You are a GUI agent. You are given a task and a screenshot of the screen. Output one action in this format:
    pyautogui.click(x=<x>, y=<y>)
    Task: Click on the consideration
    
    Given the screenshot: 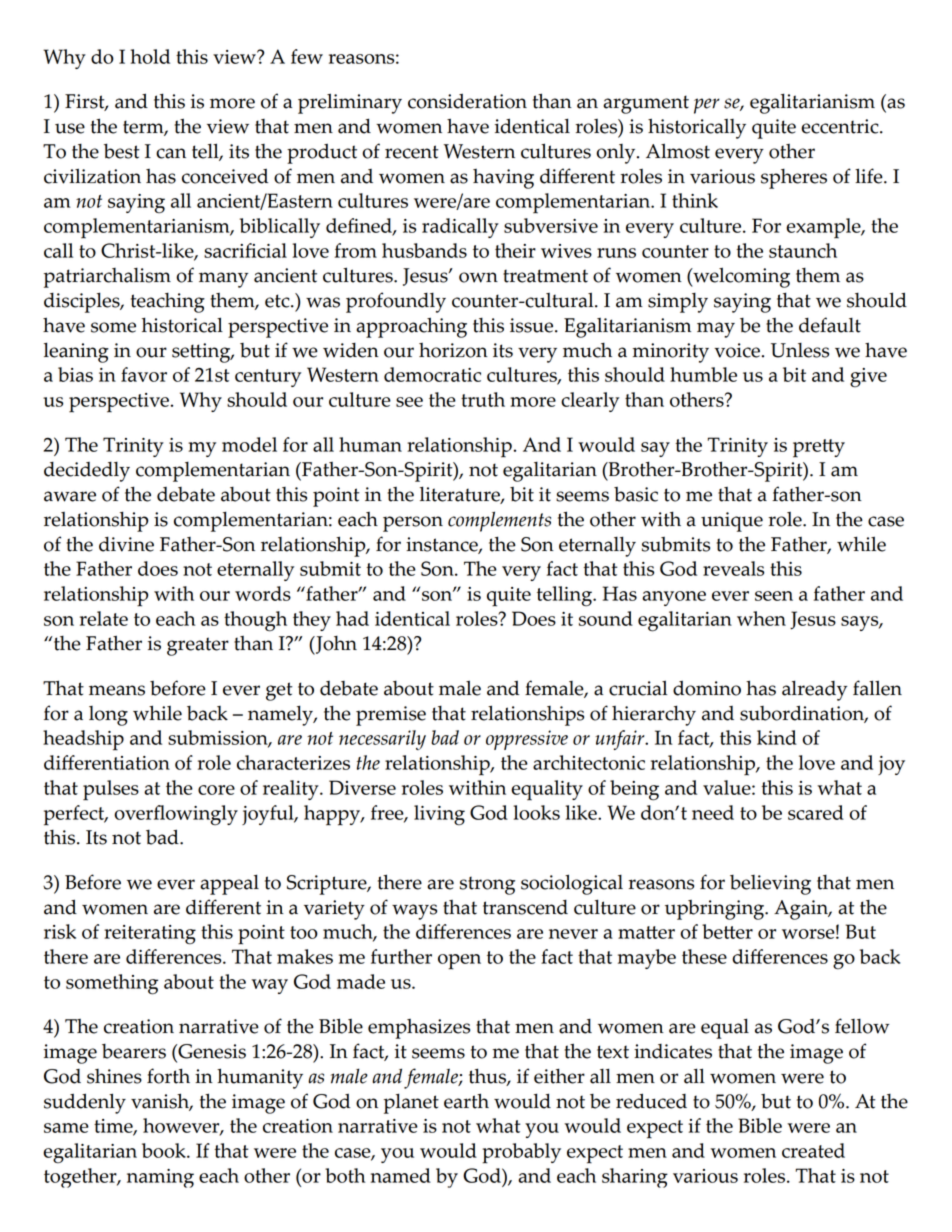 What is the action you would take?
    pyautogui.click(x=467, y=101)
